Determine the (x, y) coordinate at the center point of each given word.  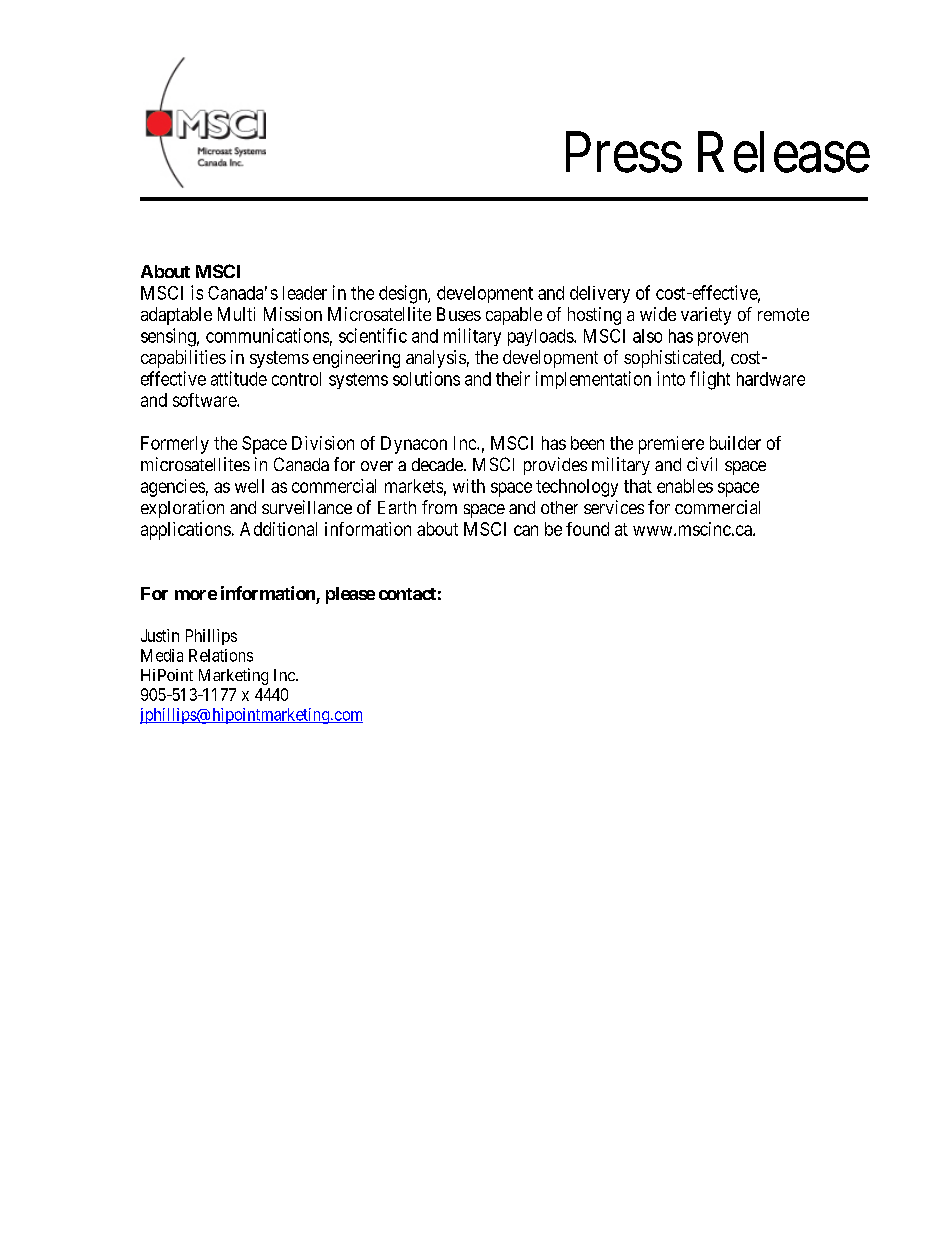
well (249, 486)
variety (706, 316)
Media (162, 655)
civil (702, 464)
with (469, 486)
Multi (236, 314)
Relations (221, 655)
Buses (459, 314)
